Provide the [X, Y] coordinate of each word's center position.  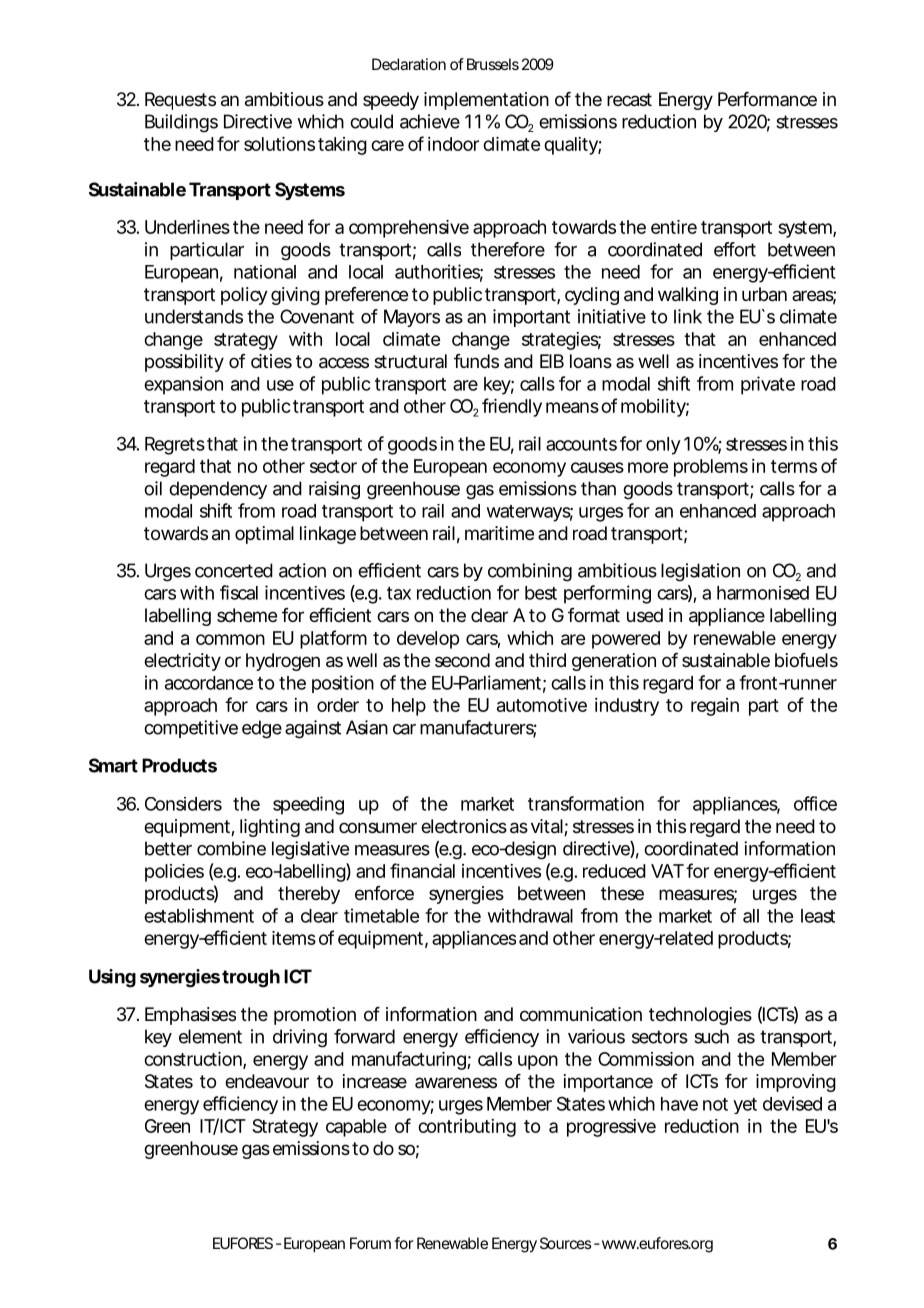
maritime [499, 533]
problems [711, 468]
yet [745, 1106]
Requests [180, 101]
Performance [767, 99]
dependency [218, 490]
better [168, 848]
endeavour [267, 1081]
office [815, 803]
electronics [464, 826]
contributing [467, 1128]
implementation [486, 101]
